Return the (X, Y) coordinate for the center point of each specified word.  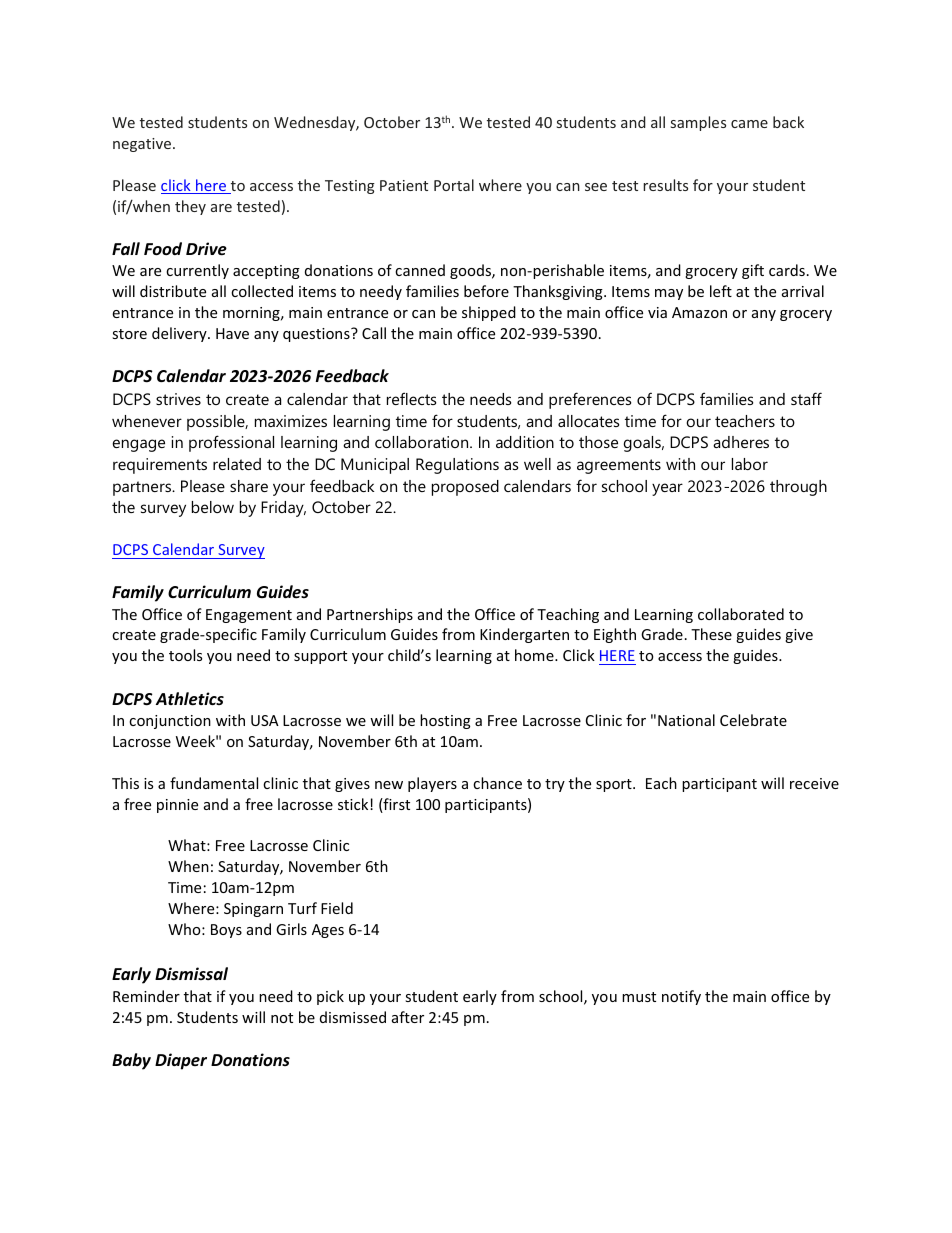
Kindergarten (524, 635)
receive (814, 783)
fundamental (214, 783)
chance (497, 783)
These (711, 634)
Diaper (181, 1061)
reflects (411, 398)
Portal (454, 185)
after (408, 1017)
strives (178, 399)
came (749, 124)
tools (185, 655)
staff (806, 398)
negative (143, 145)
